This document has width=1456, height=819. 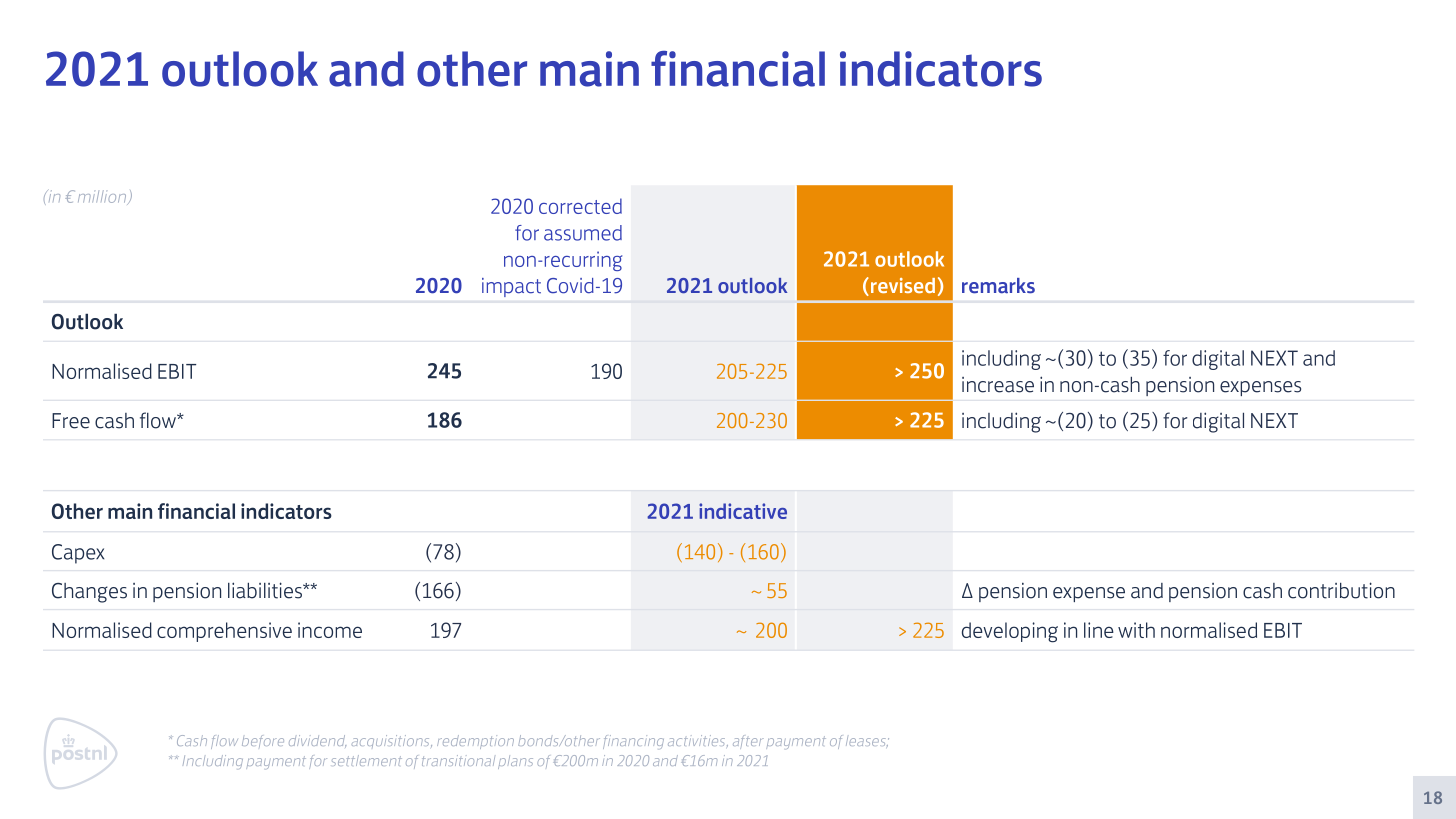 What do you see at coordinates (103, 197) in the document?
I see `million` at bounding box center [103, 197].
